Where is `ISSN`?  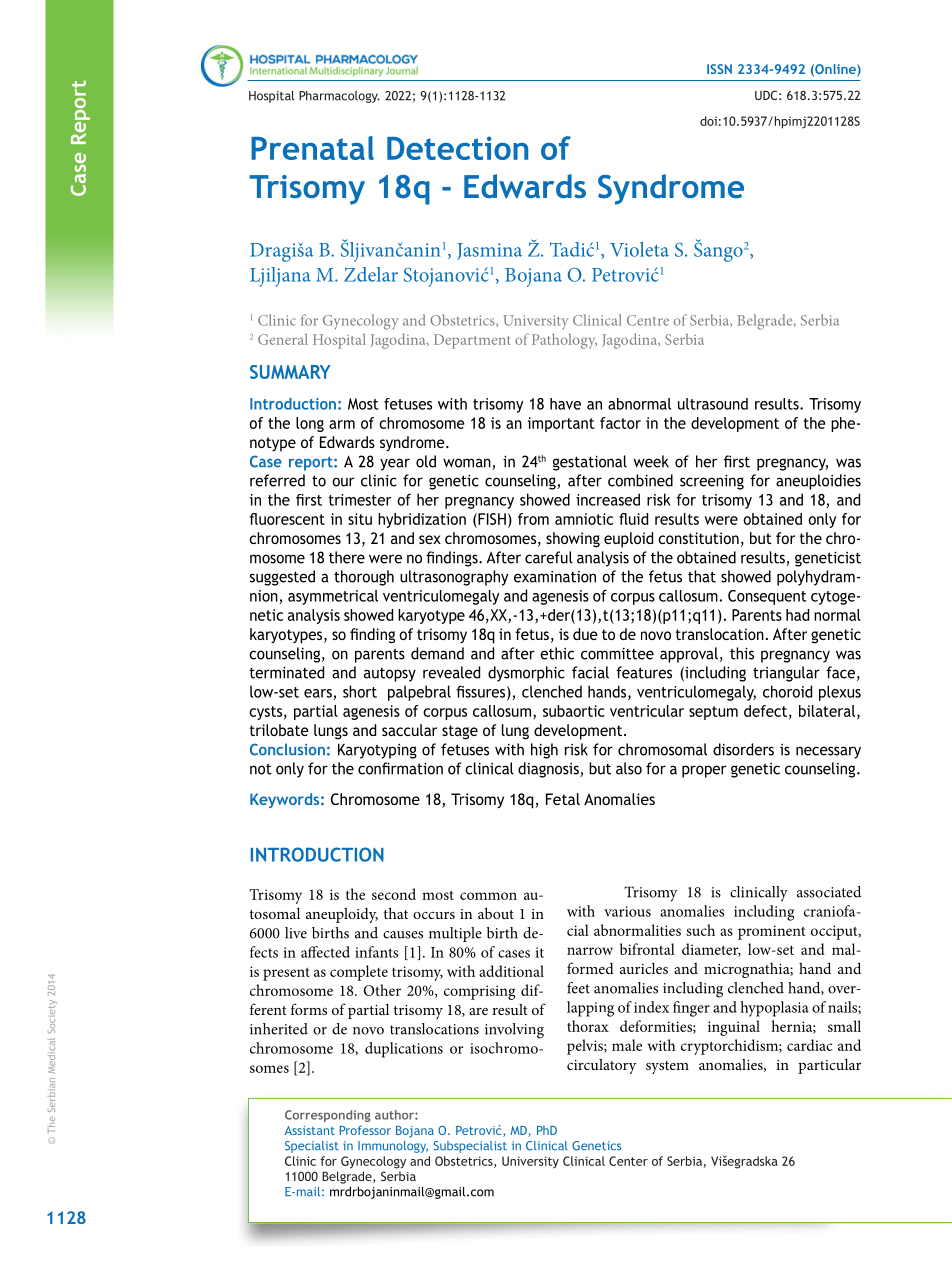
ISSN is located at coordinates (719, 69).
